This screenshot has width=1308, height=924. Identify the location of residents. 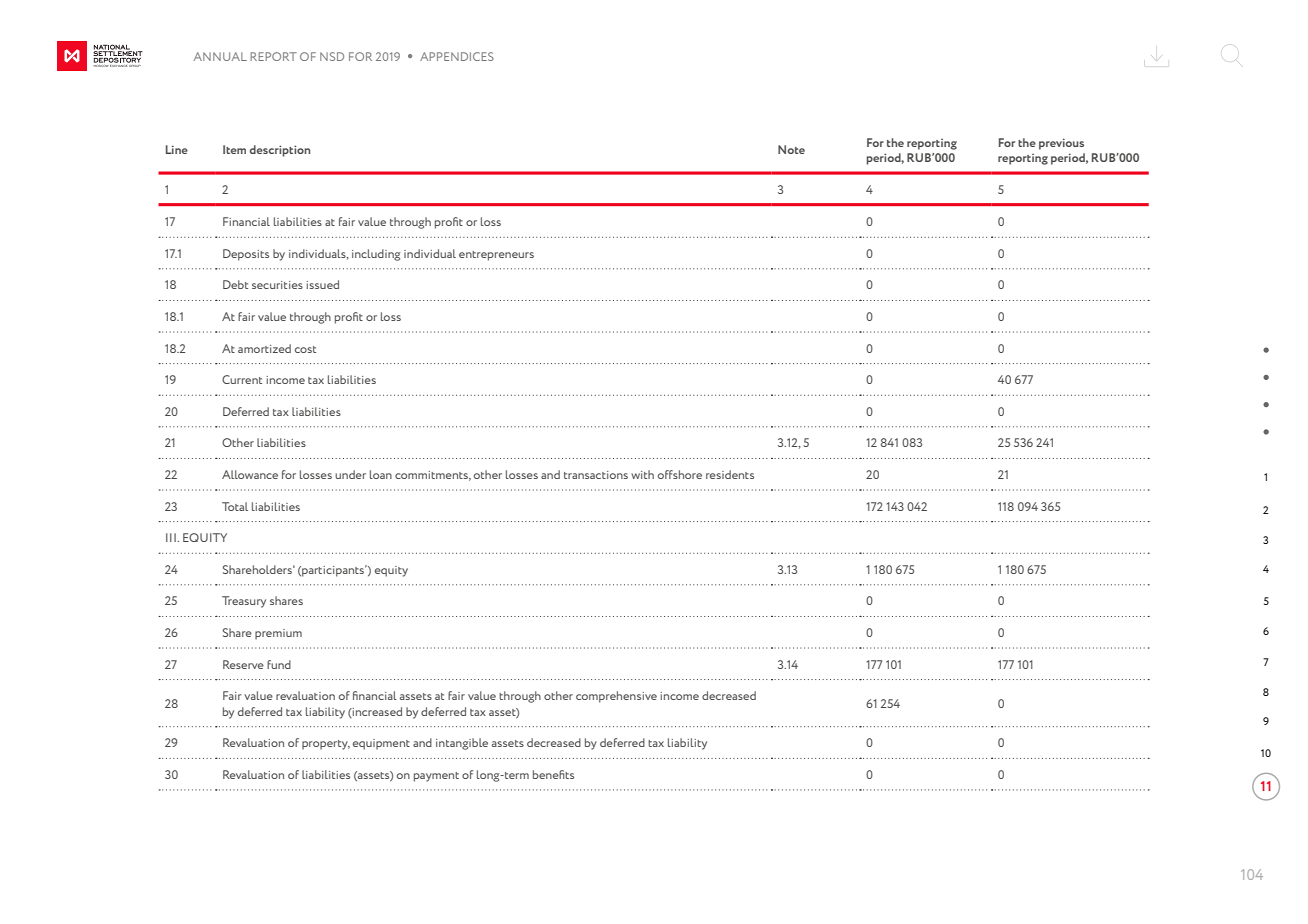
(730, 474).
